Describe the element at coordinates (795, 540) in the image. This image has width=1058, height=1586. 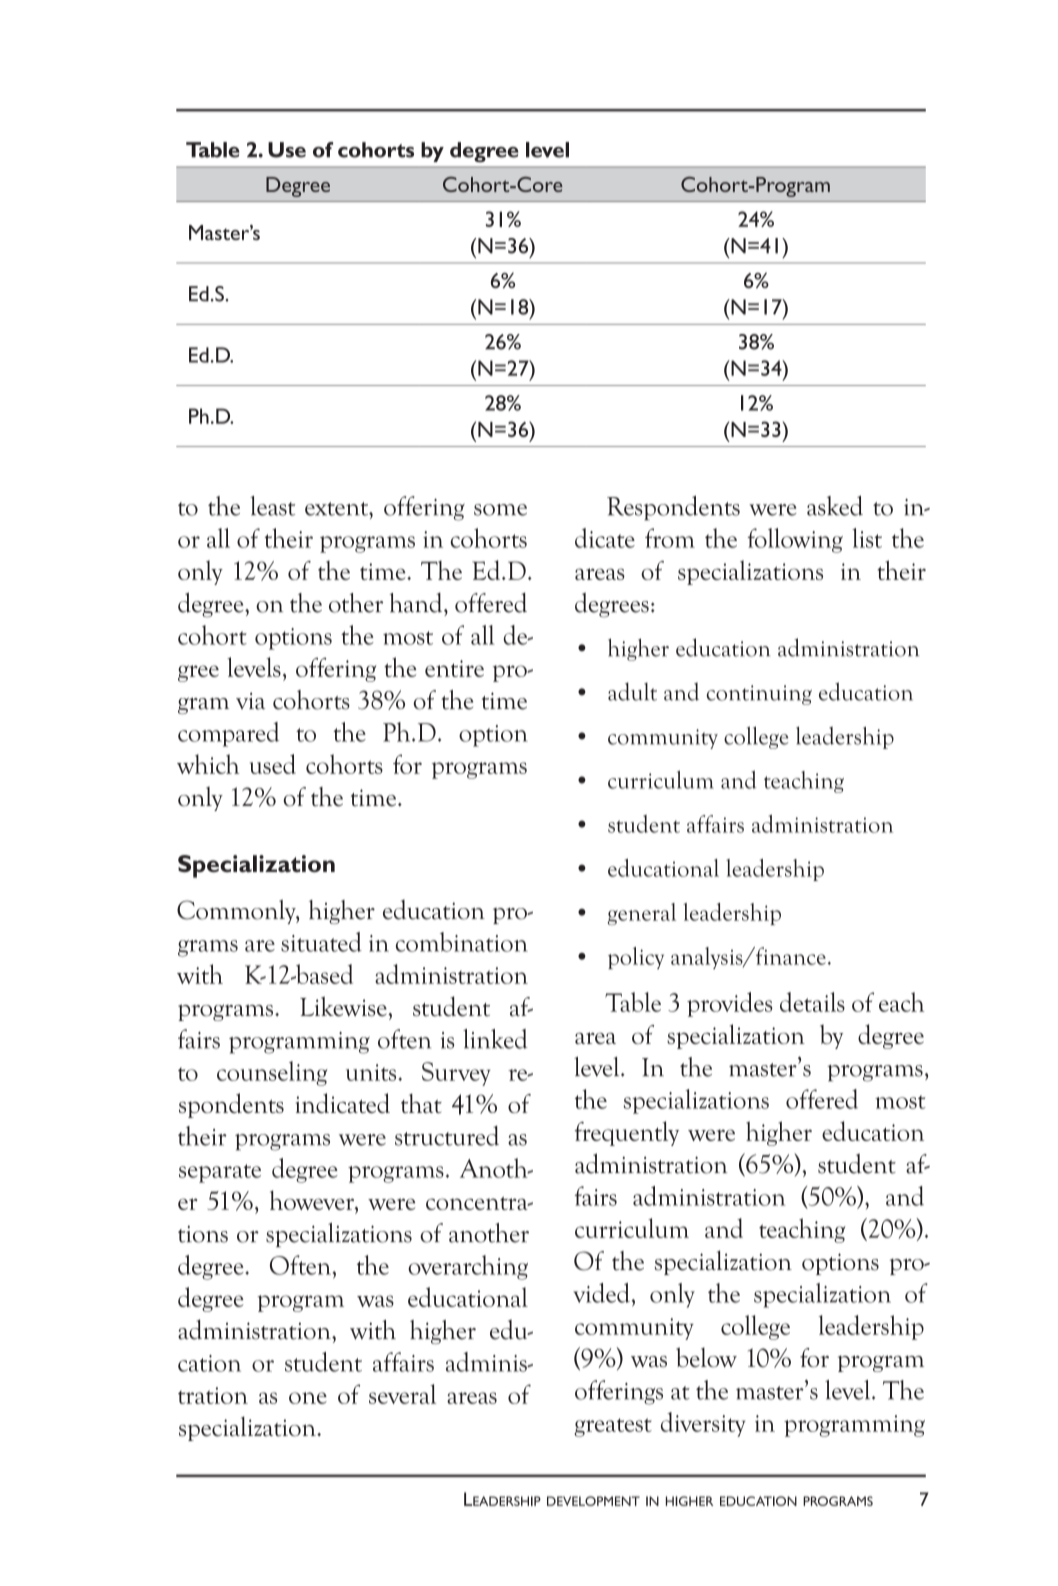
I see `following` at that location.
